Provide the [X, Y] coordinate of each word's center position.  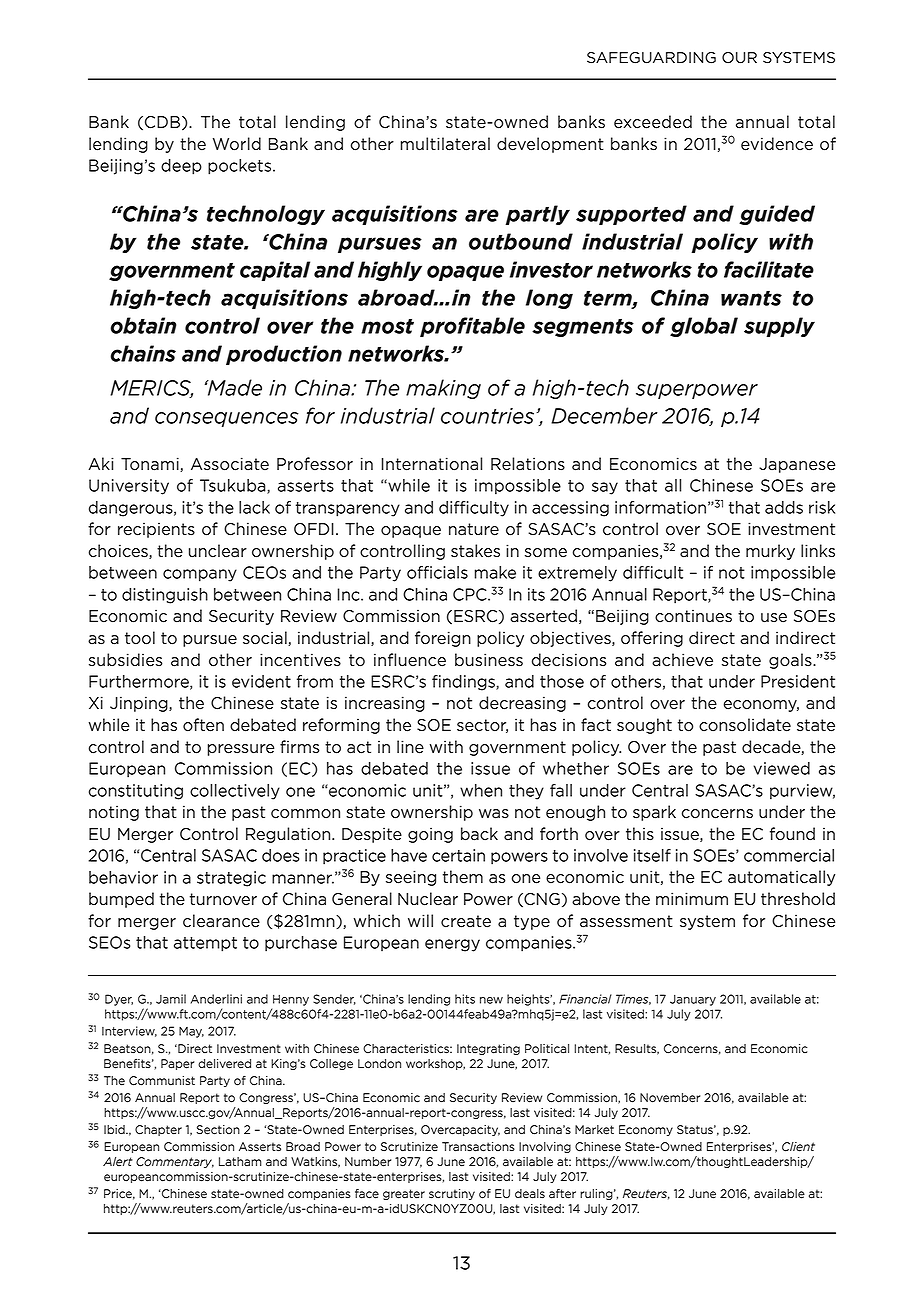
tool [140, 638]
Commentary [175, 1162]
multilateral [445, 144]
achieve [682, 660]
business [489, 660]
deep [181, 167]
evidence [777, 144]
